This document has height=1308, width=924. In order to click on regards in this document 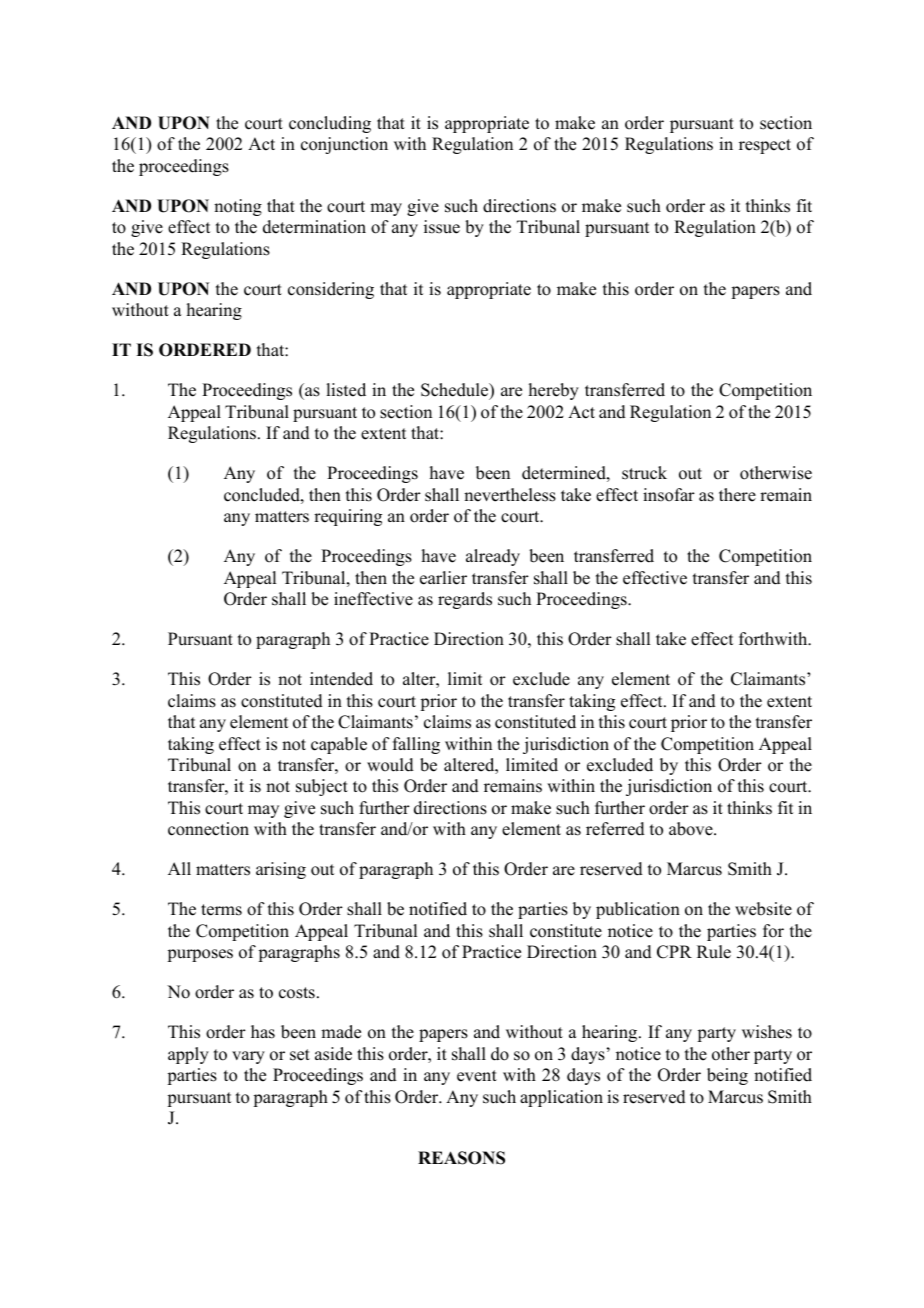, I will do `click(465, 600)`.
